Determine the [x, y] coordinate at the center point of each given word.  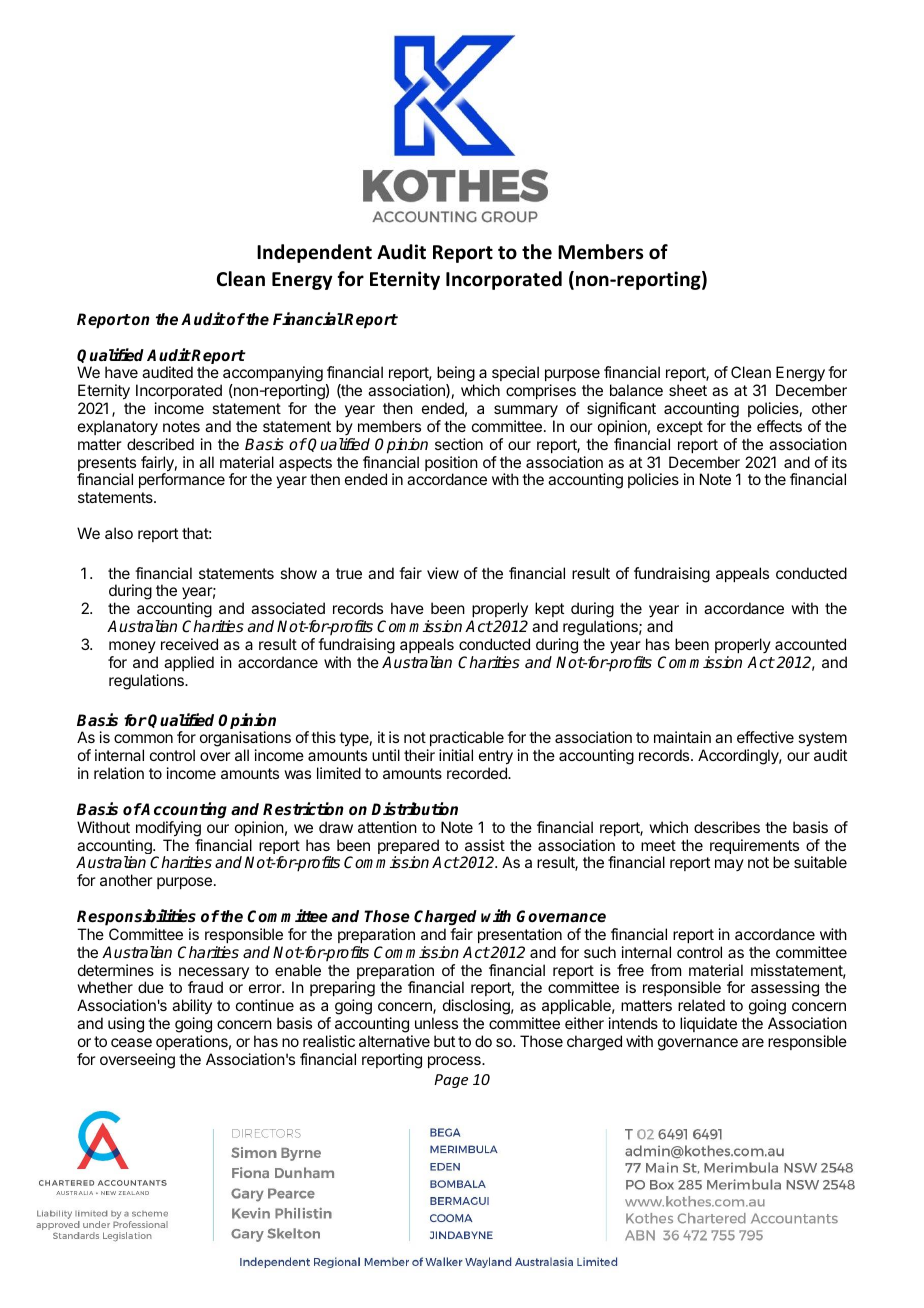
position [451, 465]
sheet [688, 390]
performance [182, 480]
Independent [314, 253]
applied [189, 663]
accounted [810, 644]
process [455, 1062]
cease [131, 1042]
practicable [465, 740]
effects [779, 426]
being [456, 375]
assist [485, 845]
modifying [168, 829]
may [729, 865]
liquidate [708, 1024]
